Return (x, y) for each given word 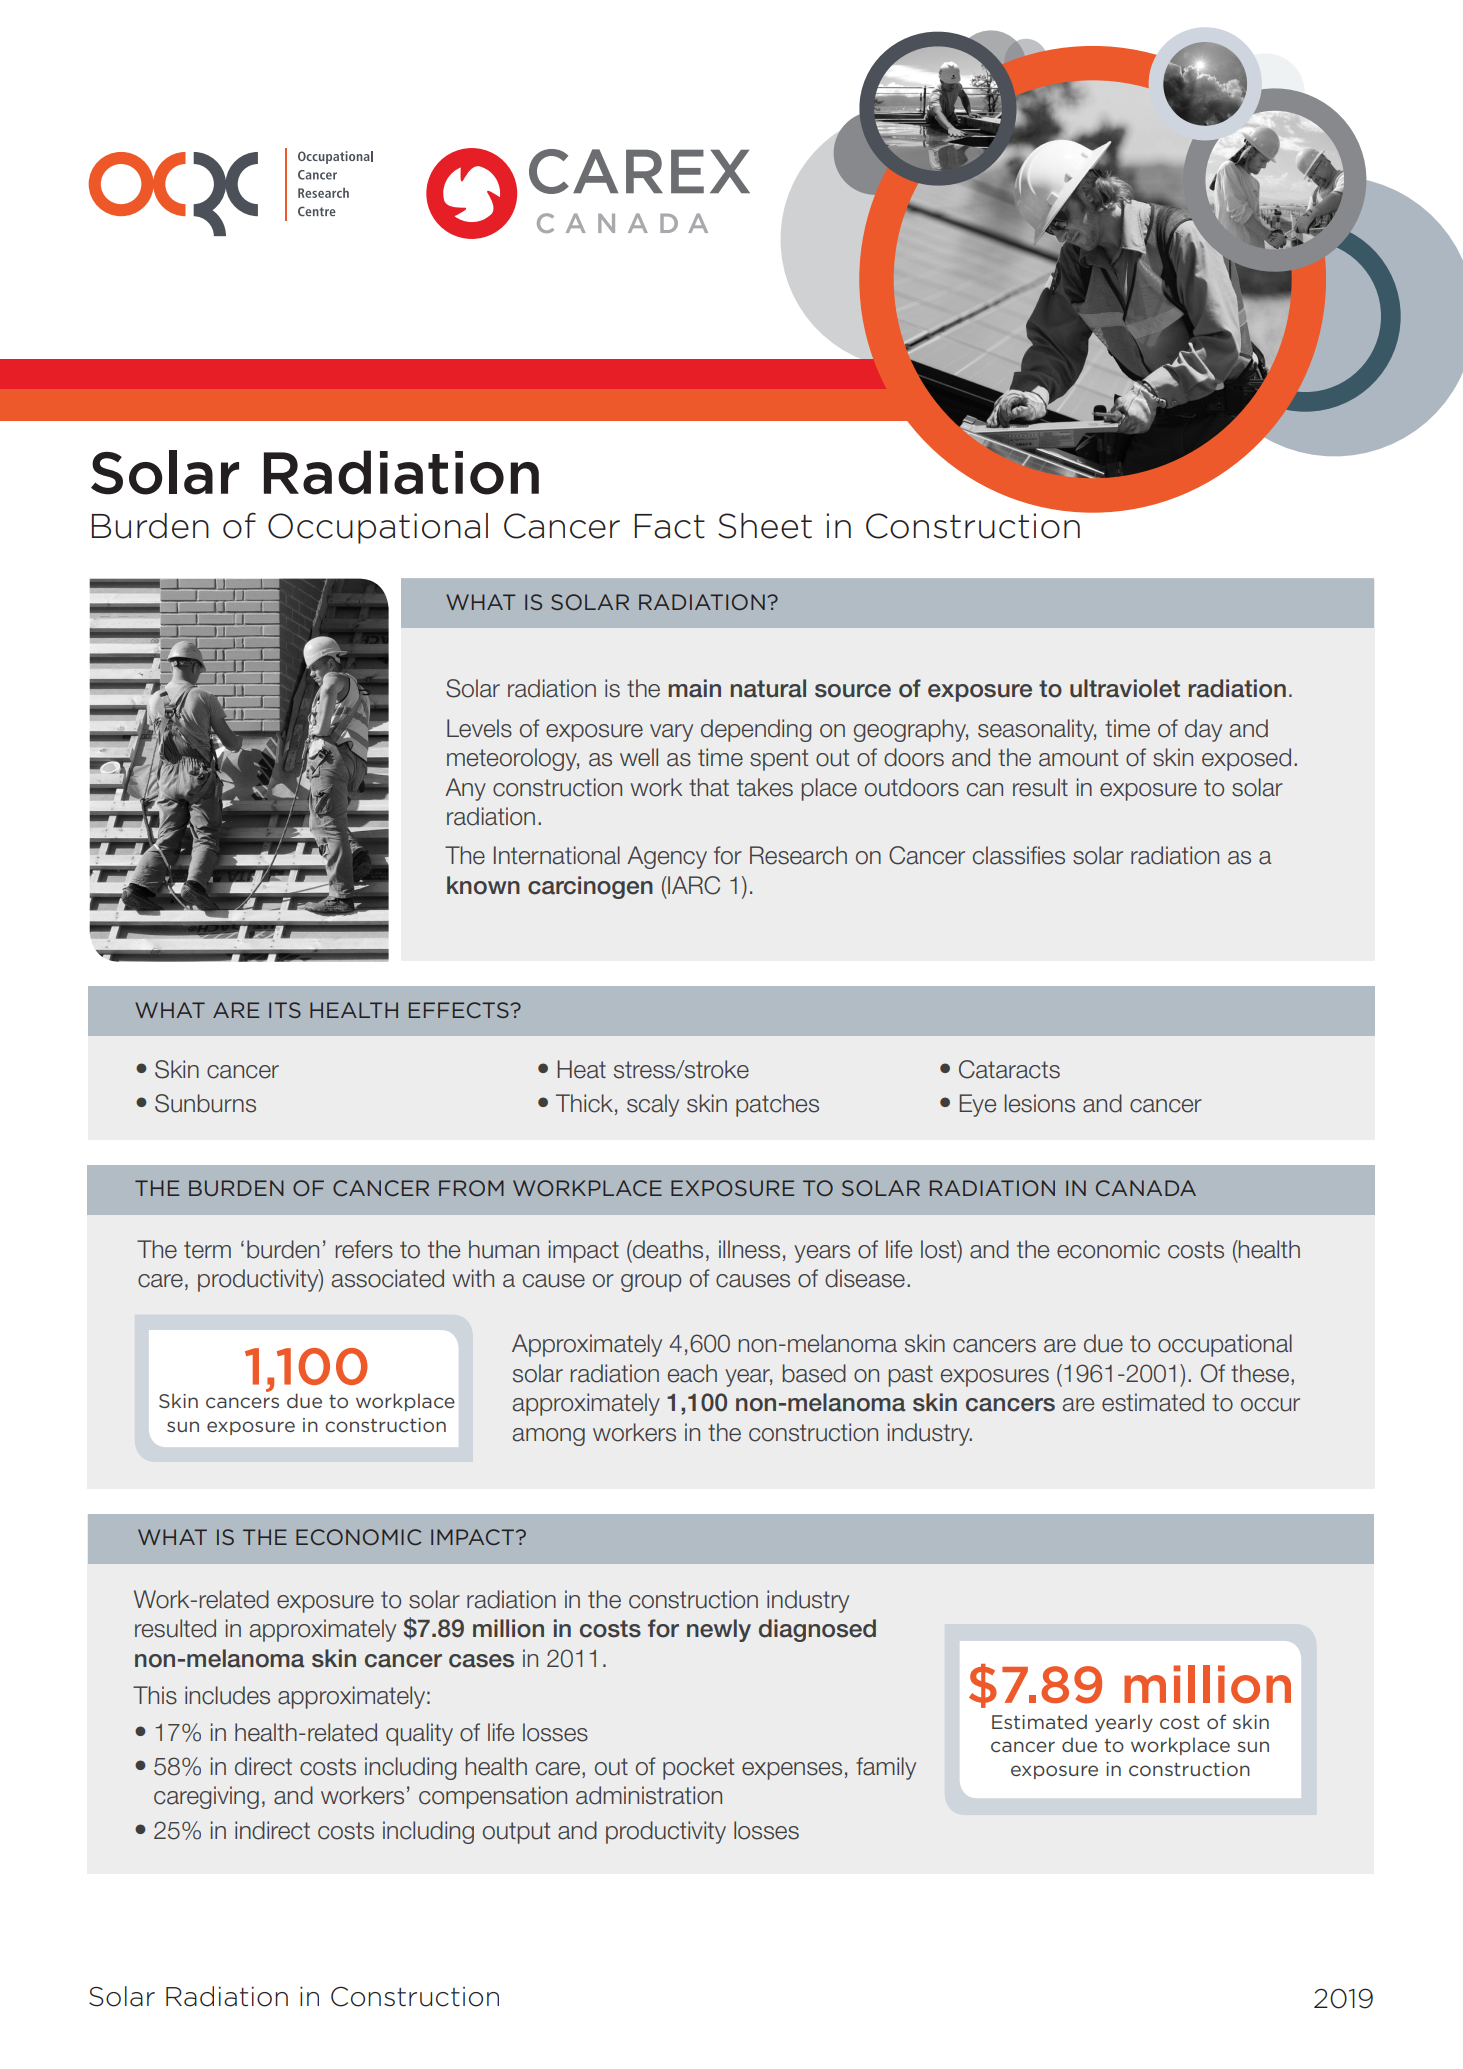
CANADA (1146, 1188)
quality (419, 1734)
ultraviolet (1125, 688)
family (886, 1768)
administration (649, 1795)
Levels (479, 728)
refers (364, 1249)
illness (749, 1249)
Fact (670, 526)
